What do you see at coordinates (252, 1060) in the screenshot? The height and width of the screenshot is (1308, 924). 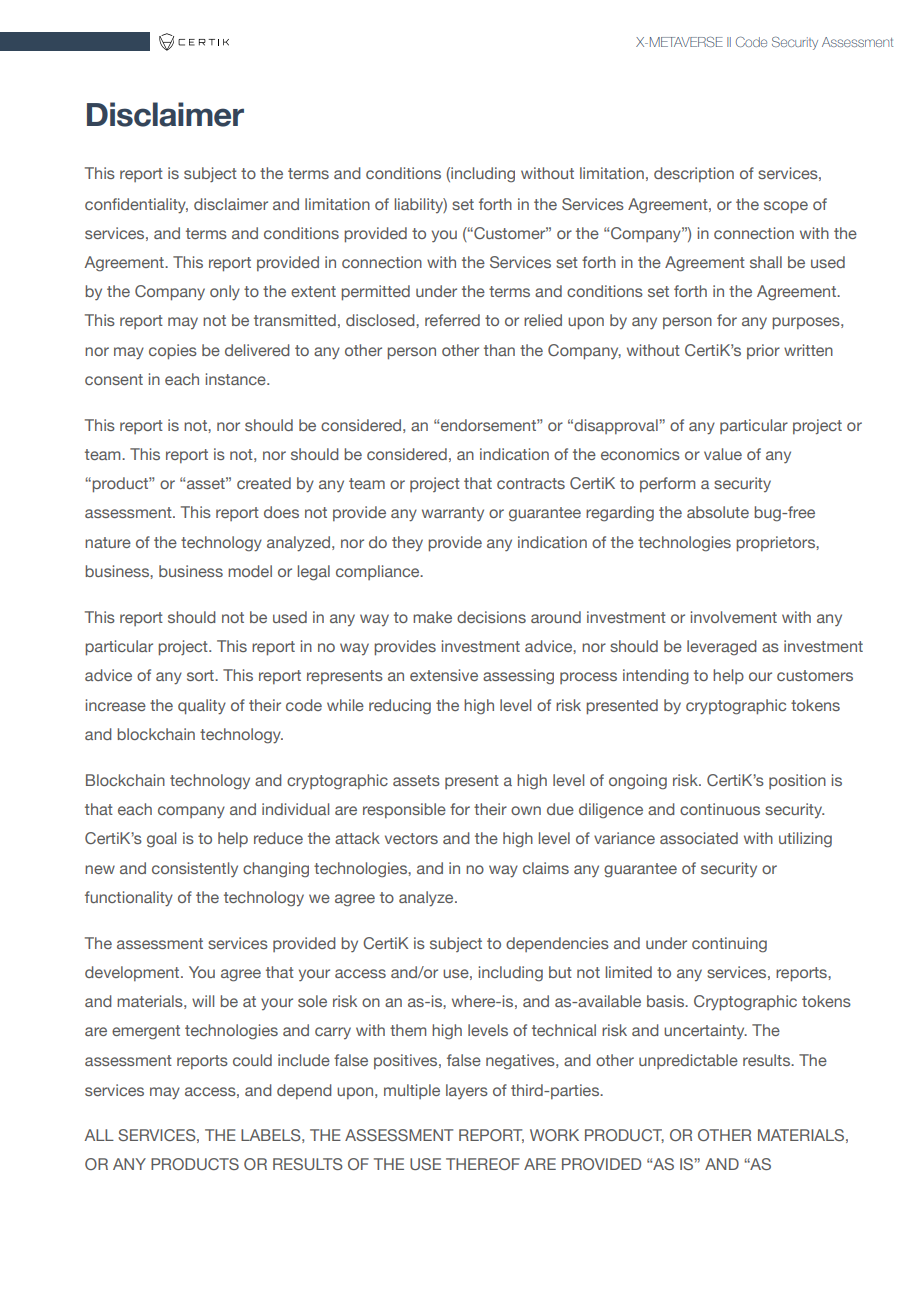 I see `could` at bounding box center [252, 1060].
